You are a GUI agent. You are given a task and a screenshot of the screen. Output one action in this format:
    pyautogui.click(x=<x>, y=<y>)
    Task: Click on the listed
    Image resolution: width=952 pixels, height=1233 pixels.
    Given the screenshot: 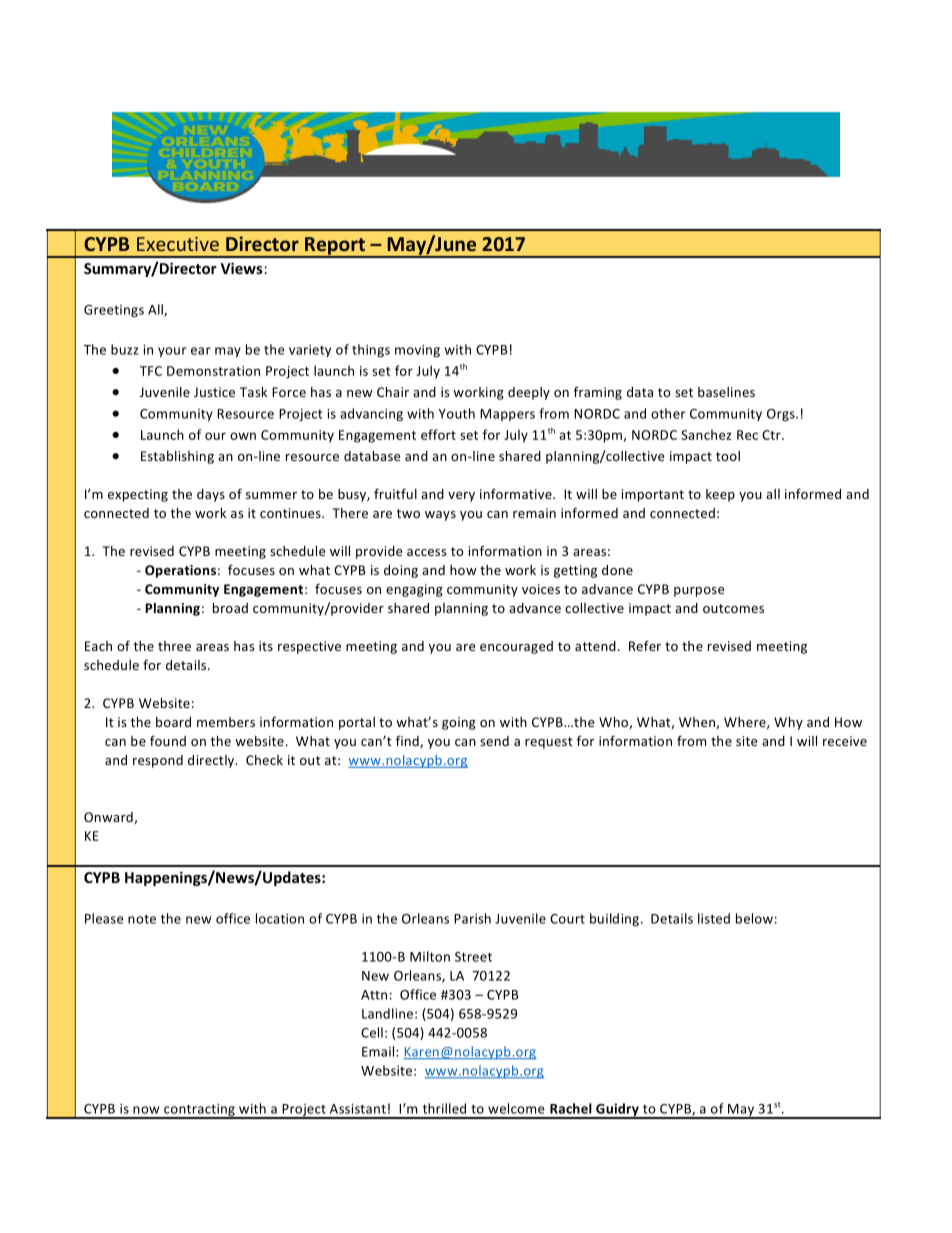 What is the action you would take?
    pyautogui.click(x=714, y=918)
